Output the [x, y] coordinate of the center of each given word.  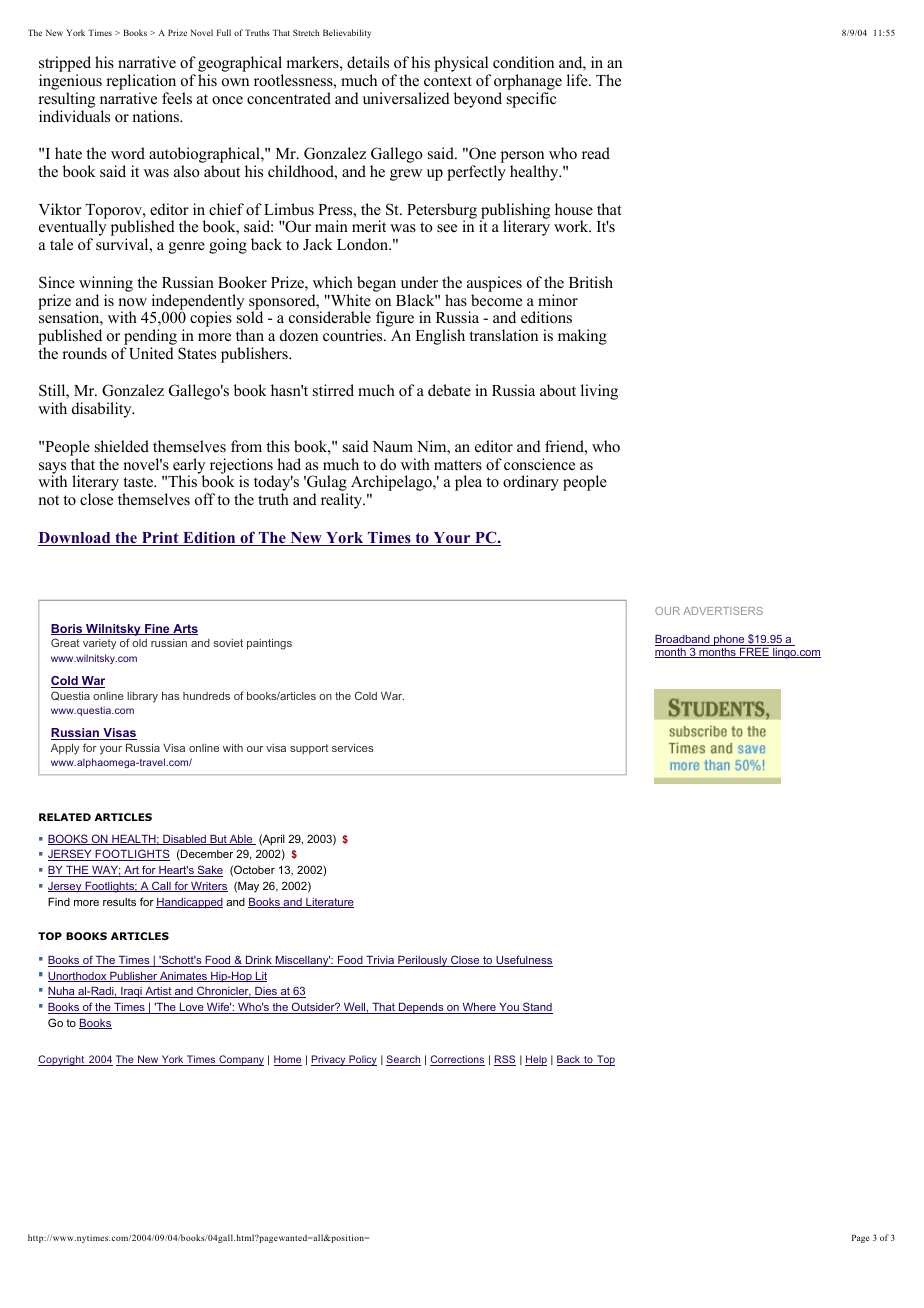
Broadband [683, 640]
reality [343, 501]
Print [160, 538]
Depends [421, 1008]
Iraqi [131, 992]
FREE [754, 651]
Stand [537, 1008]
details [368, 62]
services [353, 748]
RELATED [65, 817]
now [132, 302]
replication [141, 83]
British [591, 282]
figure [395, 319]
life [578, 80]
